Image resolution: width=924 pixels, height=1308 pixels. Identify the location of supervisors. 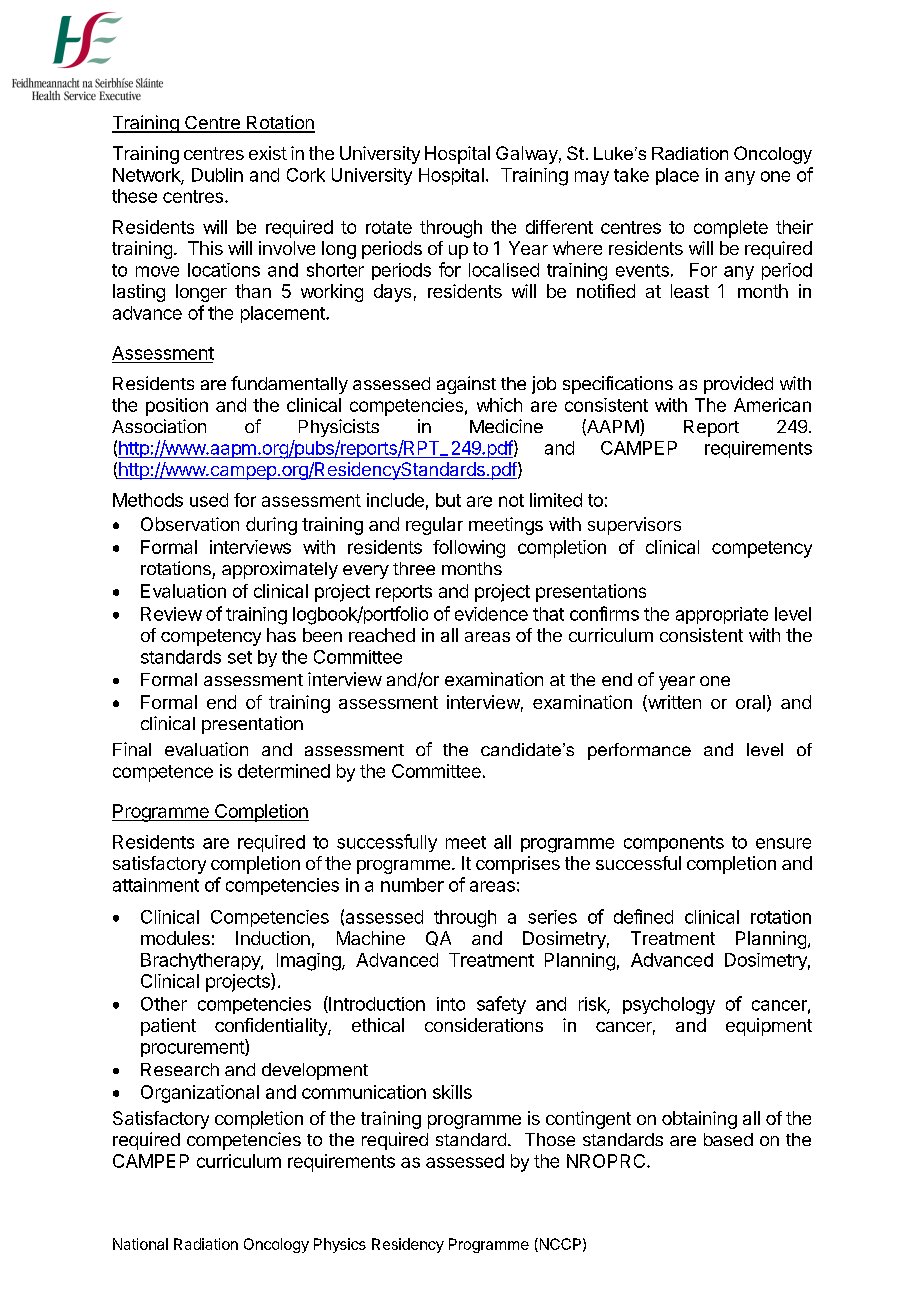
(634, 526).
